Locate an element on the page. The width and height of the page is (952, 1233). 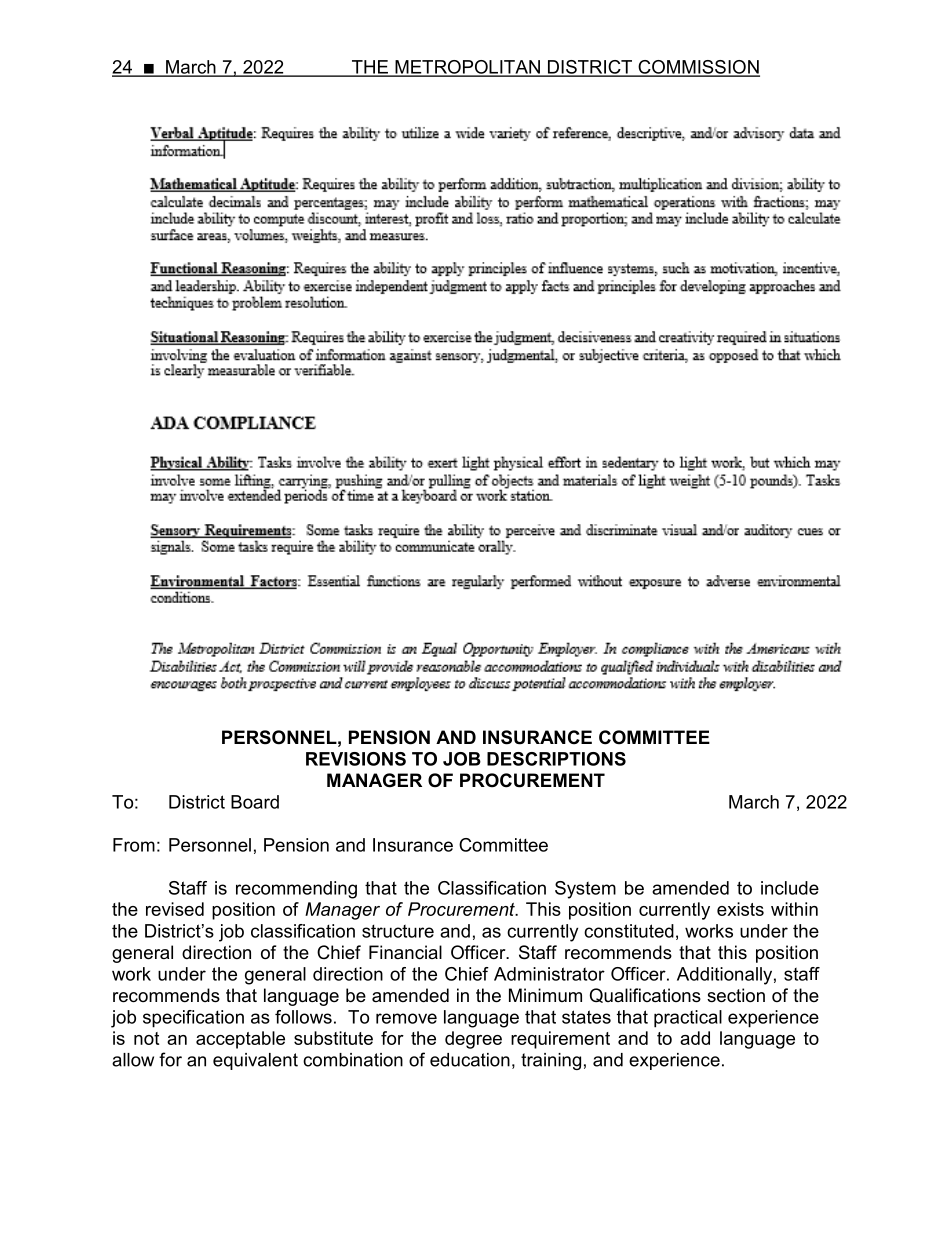
METROPOLITAN is located at coordinates (467, 68).
